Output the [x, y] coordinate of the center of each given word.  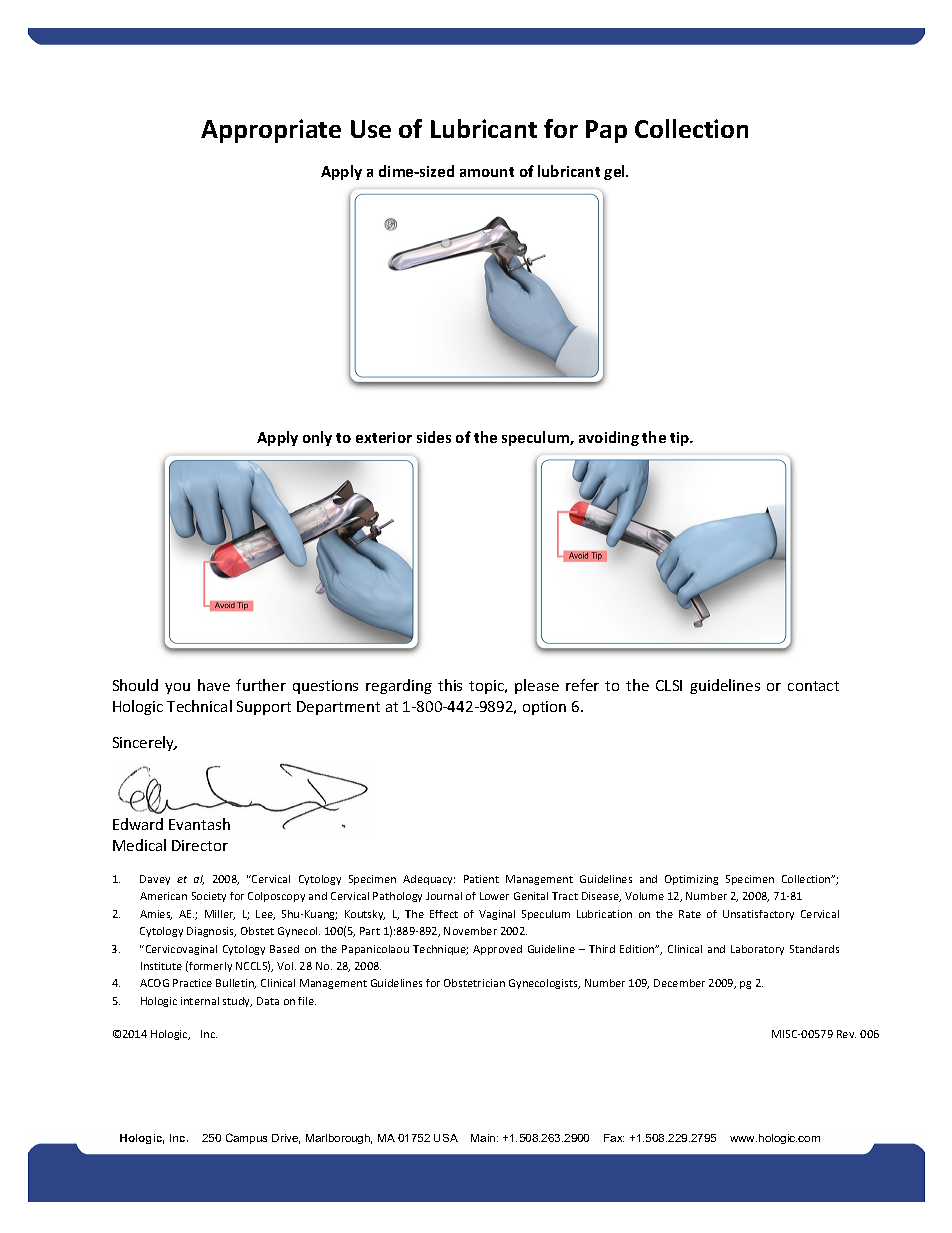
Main [484, 1138]
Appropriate [271, 131]
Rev [846, 1034]
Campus [246, 1138]
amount [487, 172]
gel [615, 172]
